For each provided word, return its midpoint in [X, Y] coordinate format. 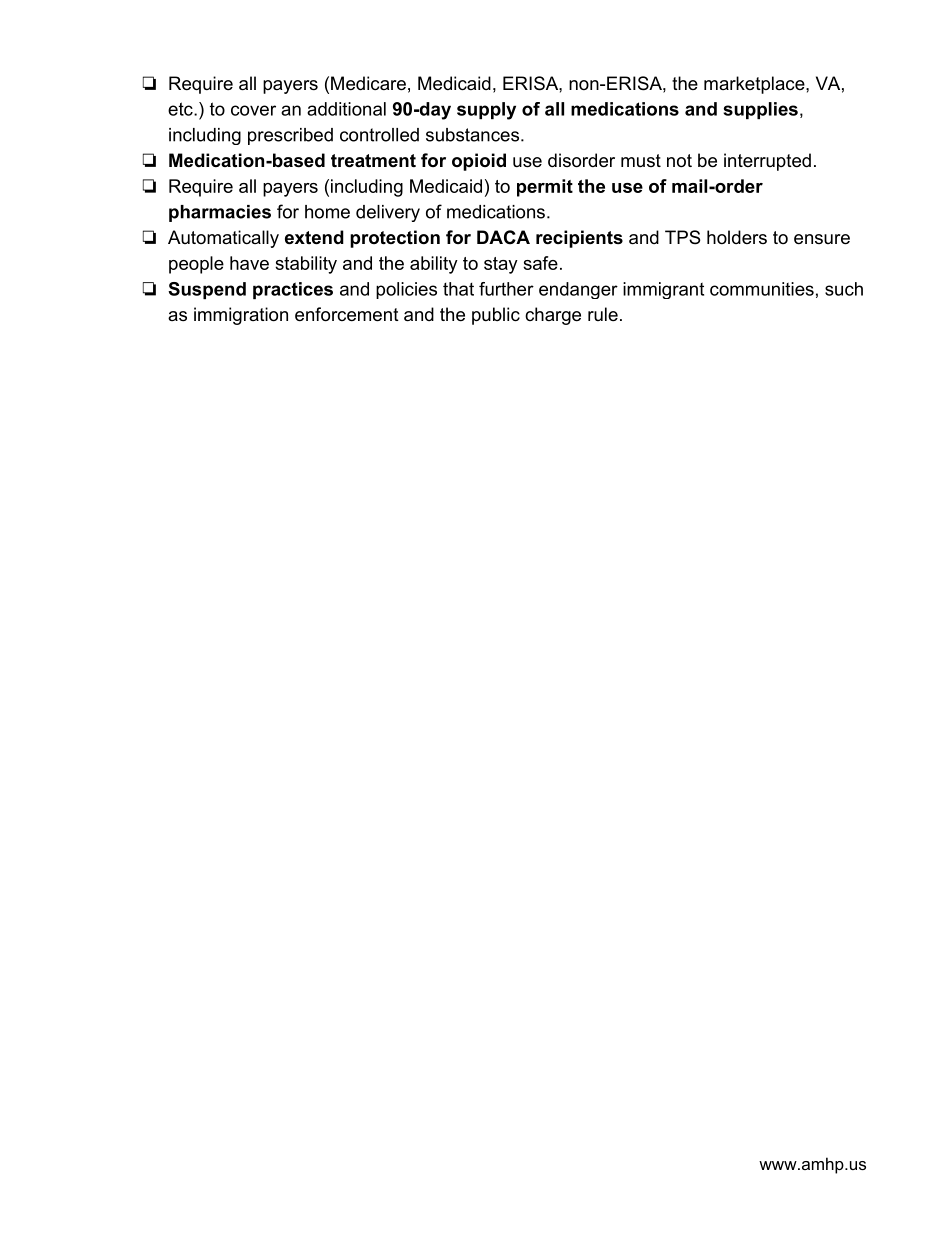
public [496, 316]
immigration [241, 316]
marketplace [754, 85]
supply [486, 111]
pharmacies [220, 213]
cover [253, 110]
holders [737, 237]
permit [545, 188]
